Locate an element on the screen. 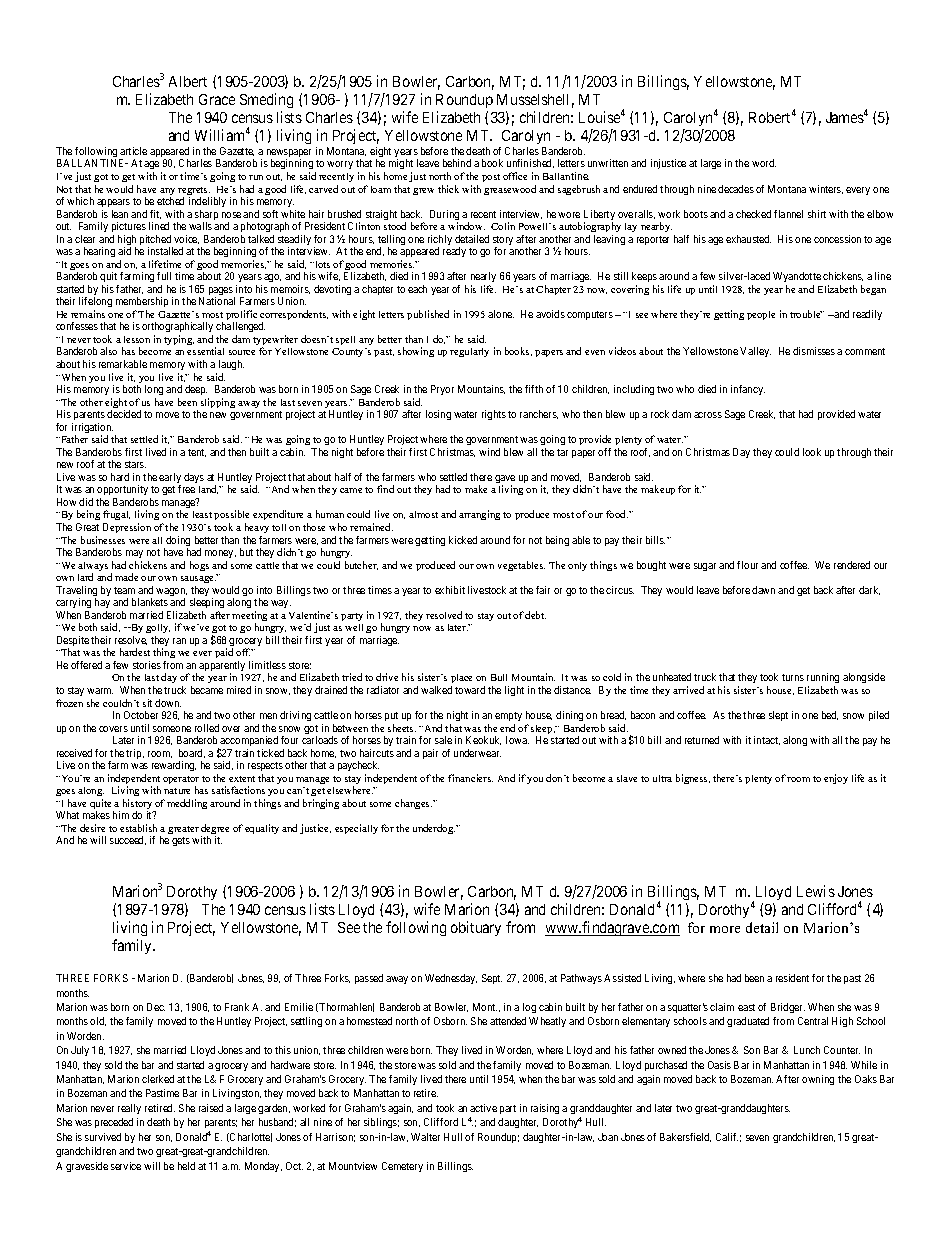 Image resolution: width=952 pixels, height=1233 pixels. behind is located at coordinates (457, 163).
